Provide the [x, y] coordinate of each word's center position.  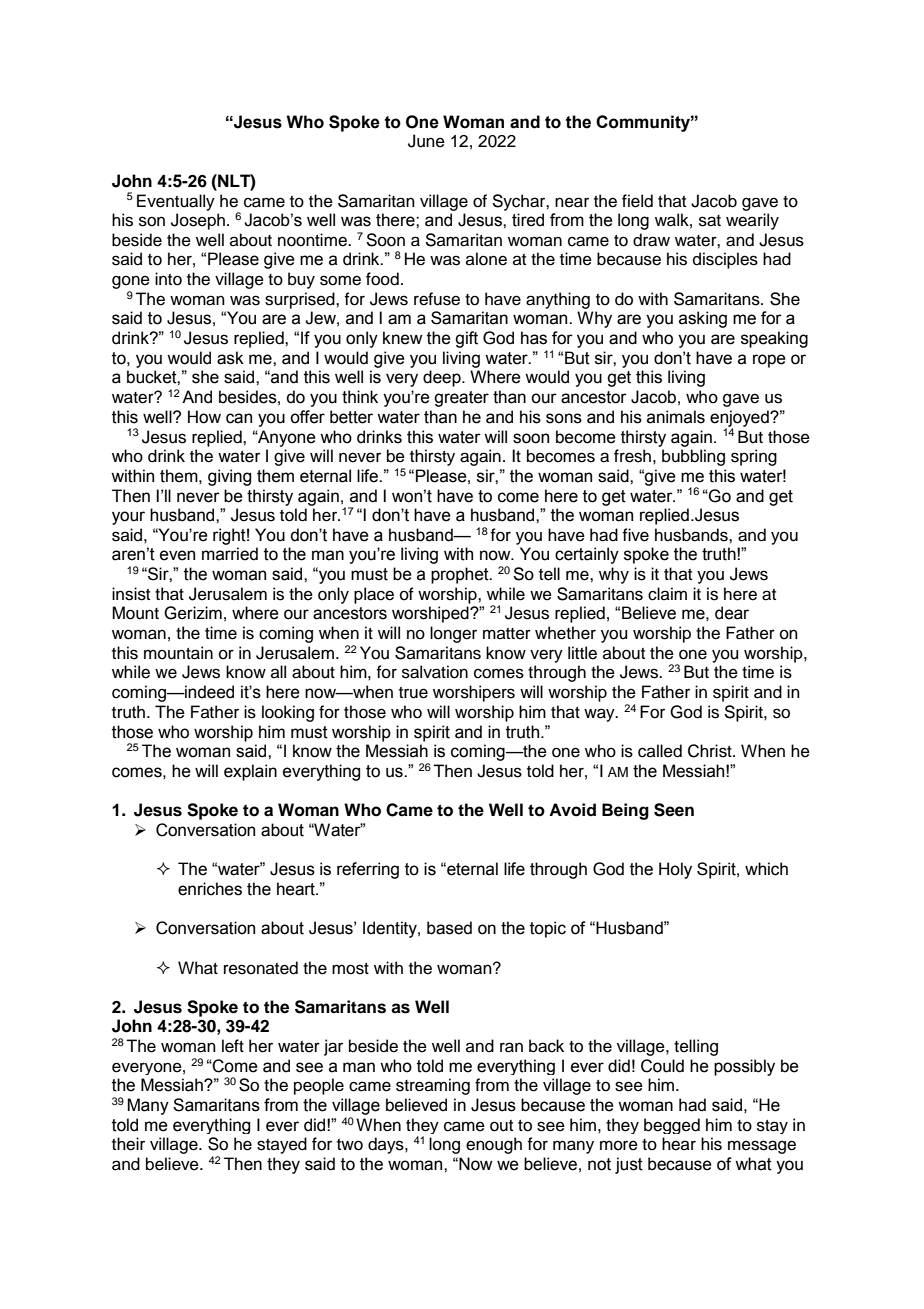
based [449, 928]
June [426, 141]
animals [676, 417]
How [204, 417]
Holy [675, 870]
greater [461, 399]
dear [732, 613]
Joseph [199, 221]
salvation [435, 672]
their [128, 1144]
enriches [210, 889]
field [637, 201]
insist [131, 594]
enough [494, 1145]
